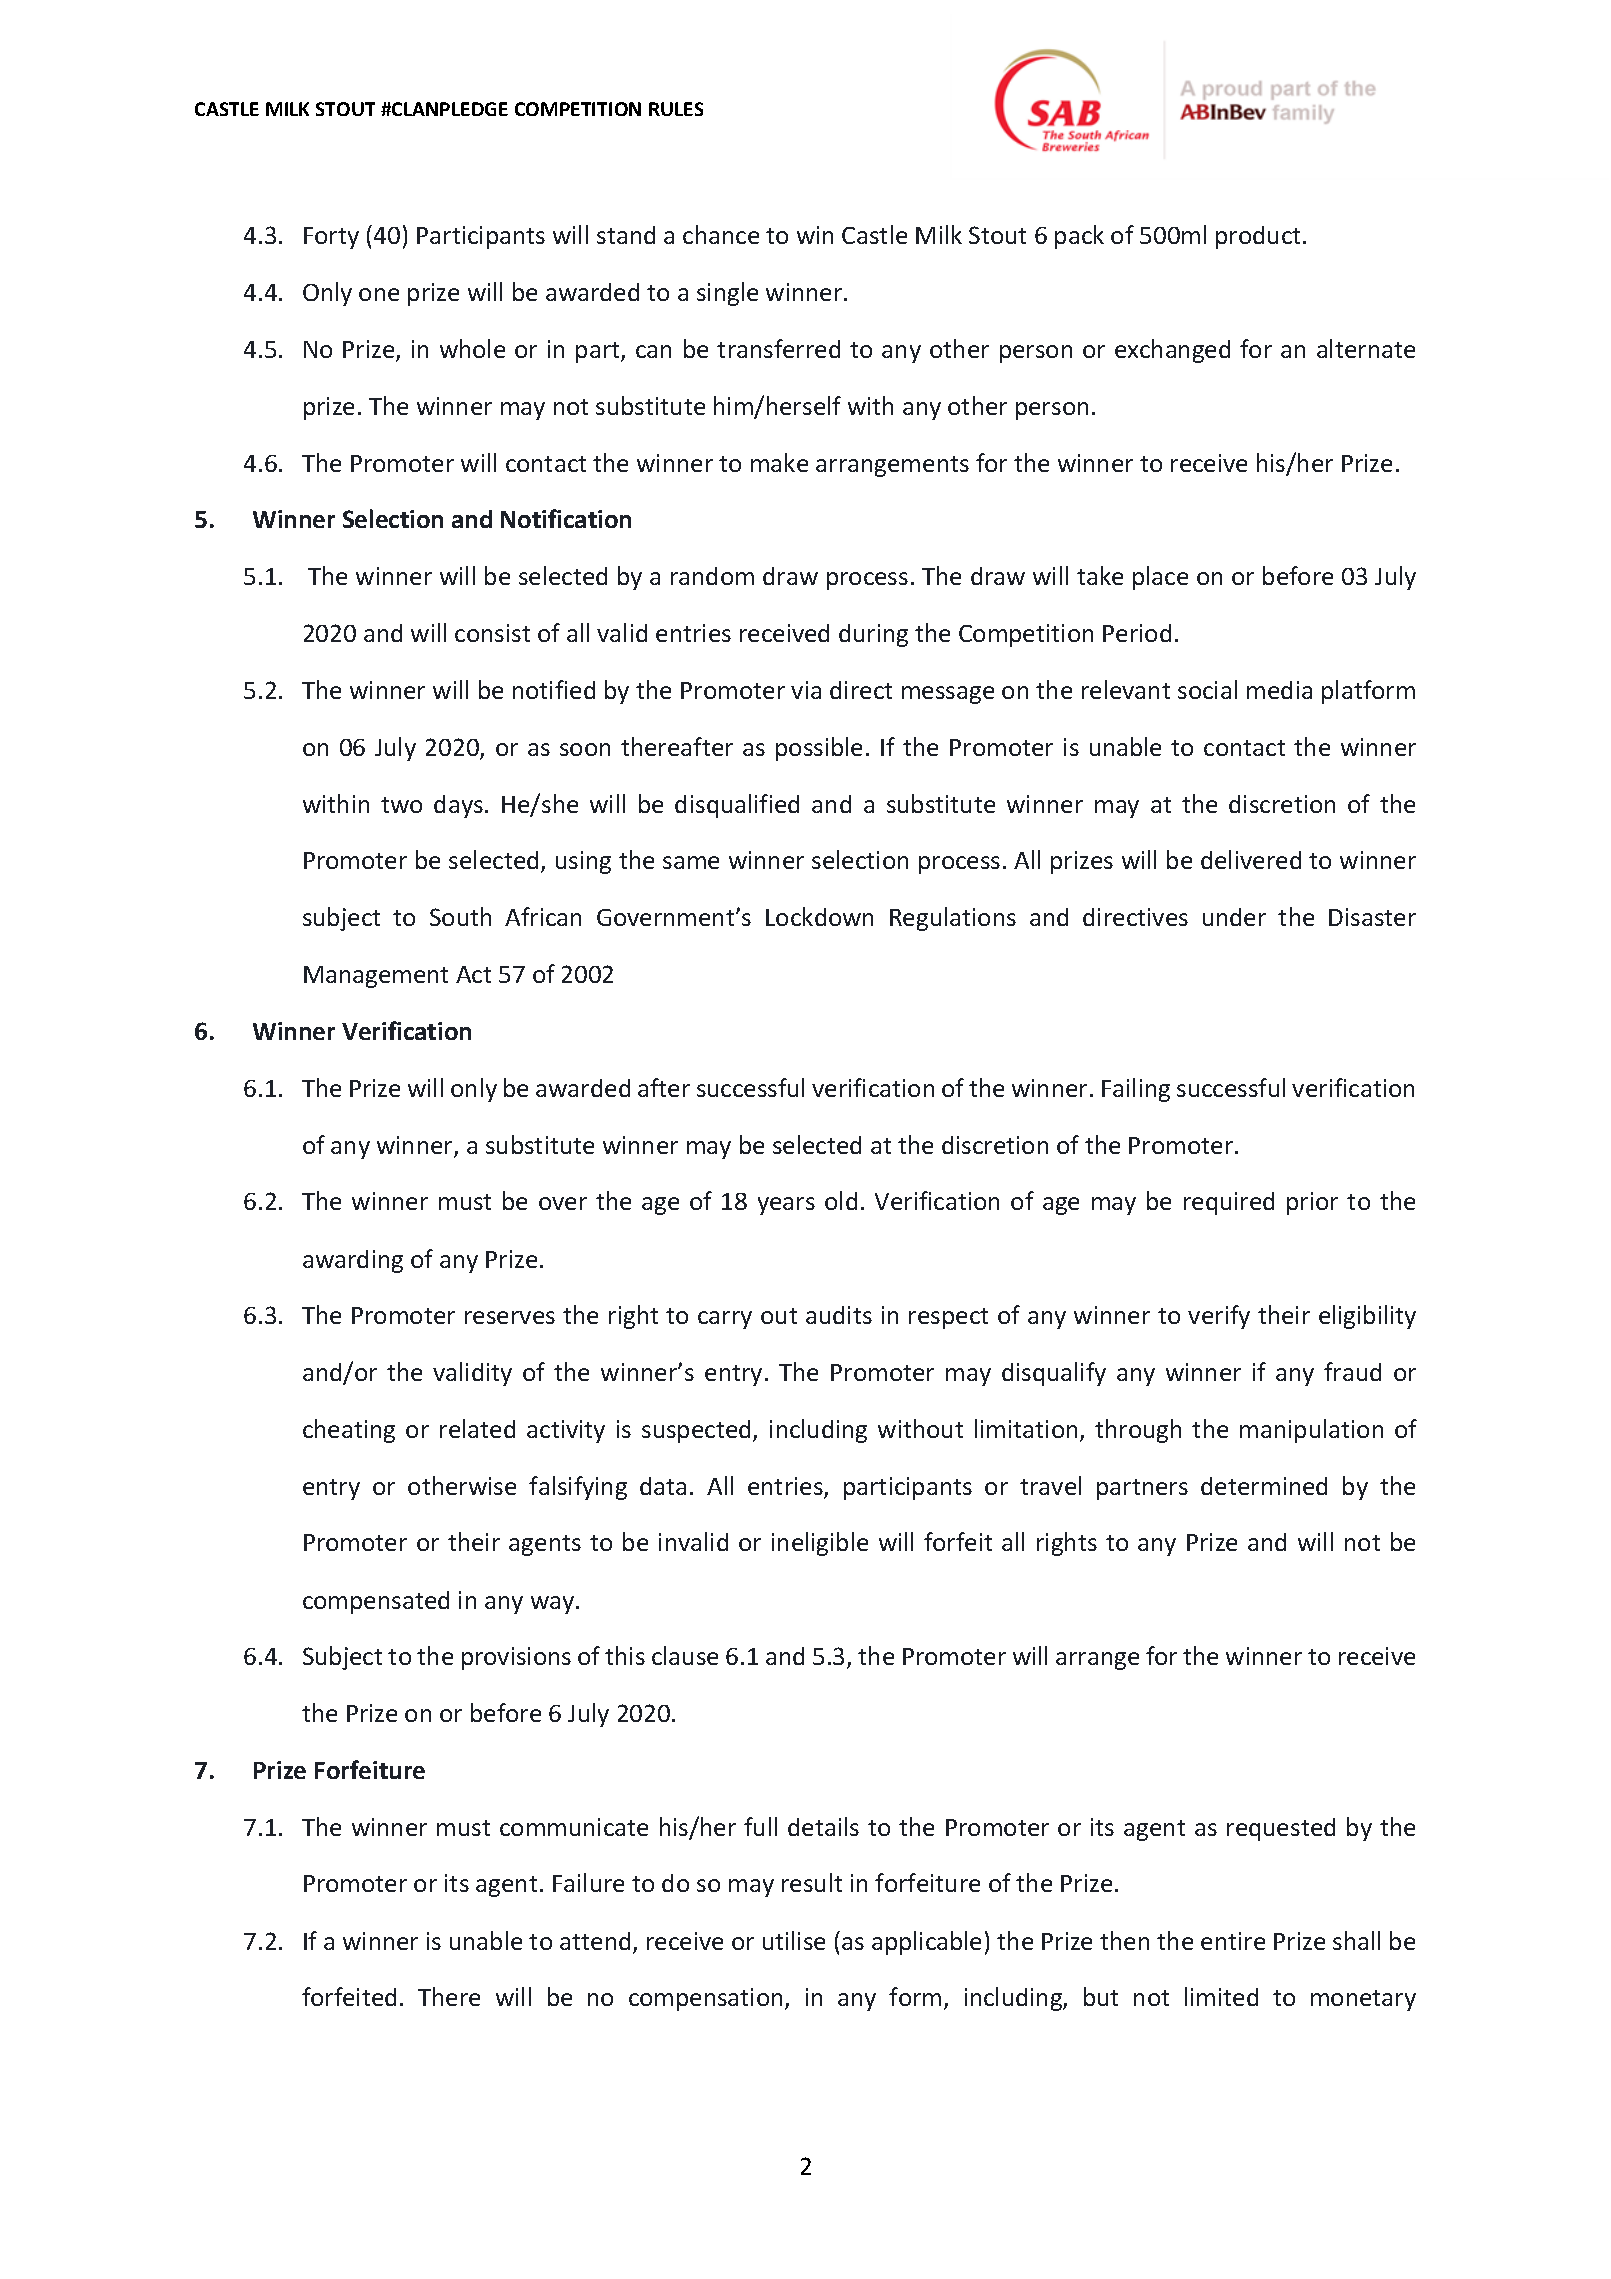 The width and height of the document is (1611, 2279). What do you see at coordinates (458, 806) in the document?
I see `days` at bounding box center [458, 806].
